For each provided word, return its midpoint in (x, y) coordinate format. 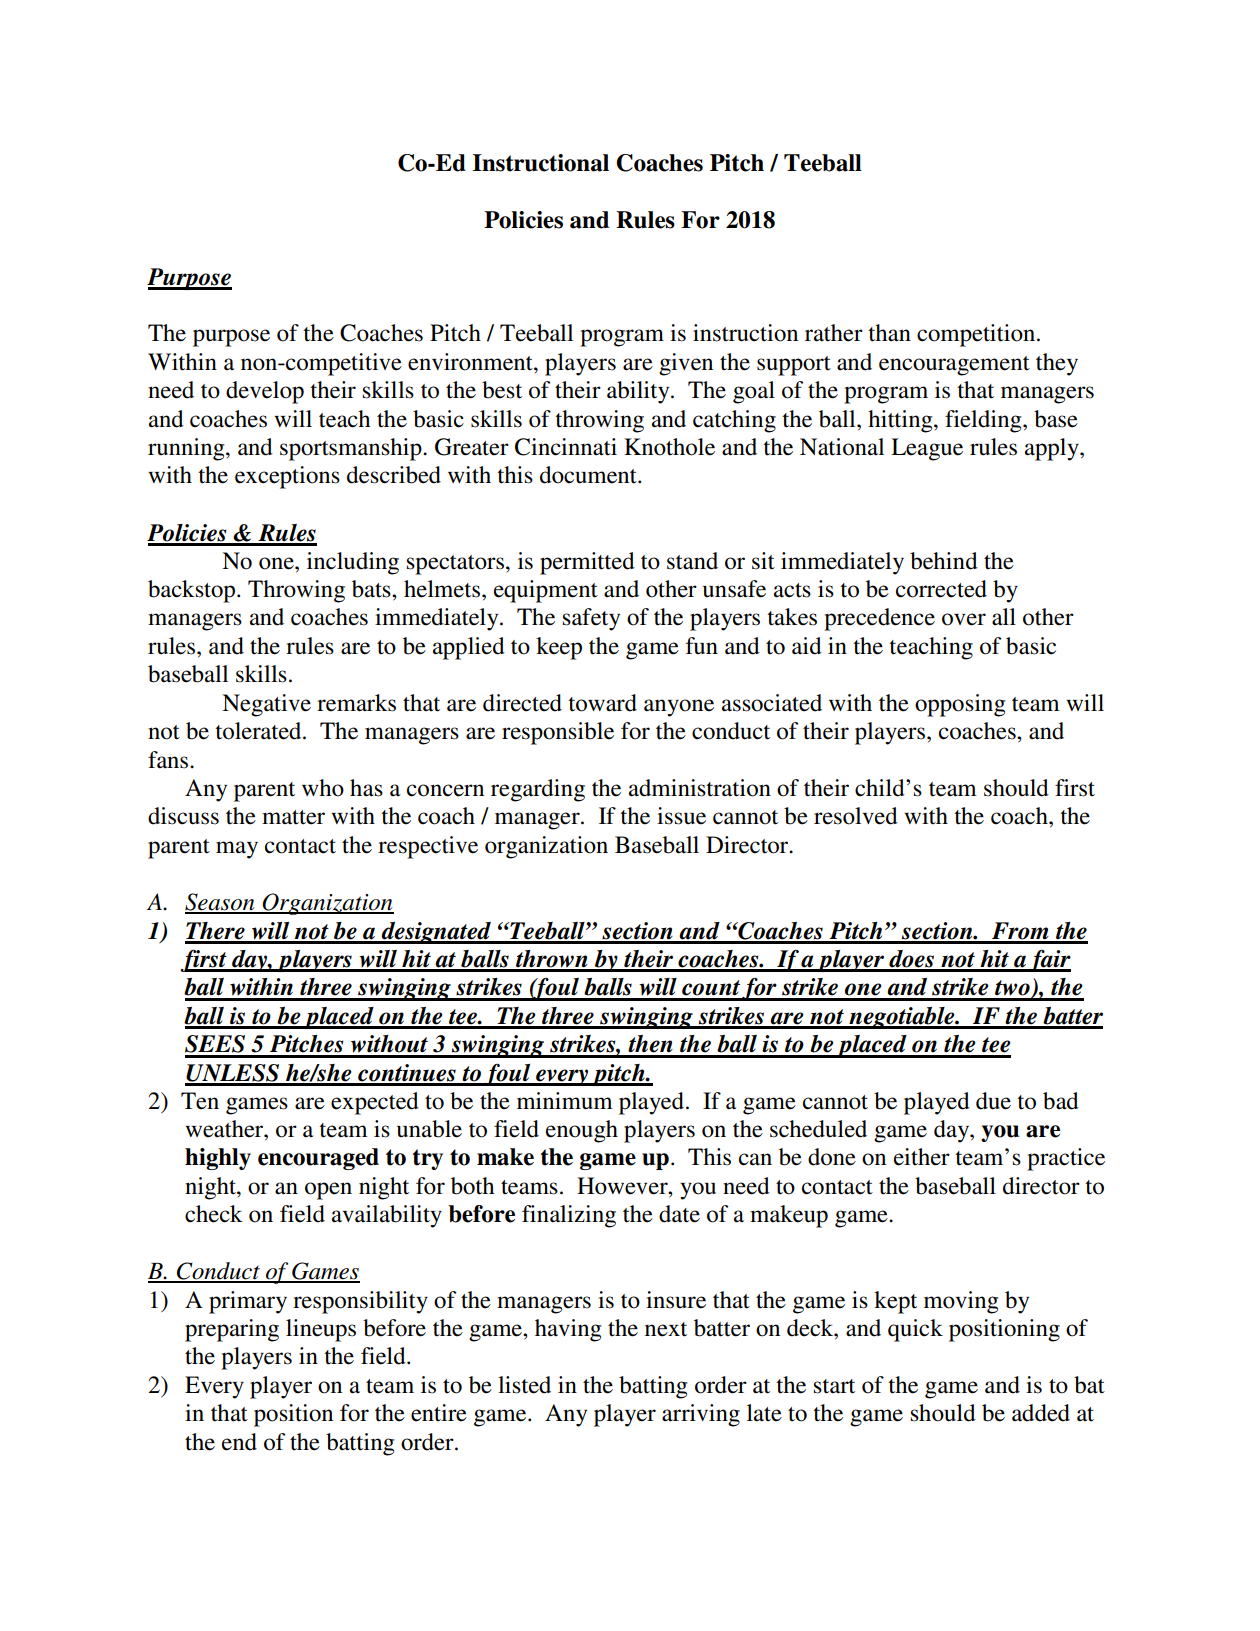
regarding (538, 790)
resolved (856, 816)
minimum (565, 1101)
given (686, 364)
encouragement (954, 366)
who (323, 788)
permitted (587, 563)
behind (944, 561)
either (922, 1157)
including (353, 563)
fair (1049, 961)
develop (265, 392)
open (328, 1191)
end (239, 1442)
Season (221, 903)
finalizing (569, 1216)
